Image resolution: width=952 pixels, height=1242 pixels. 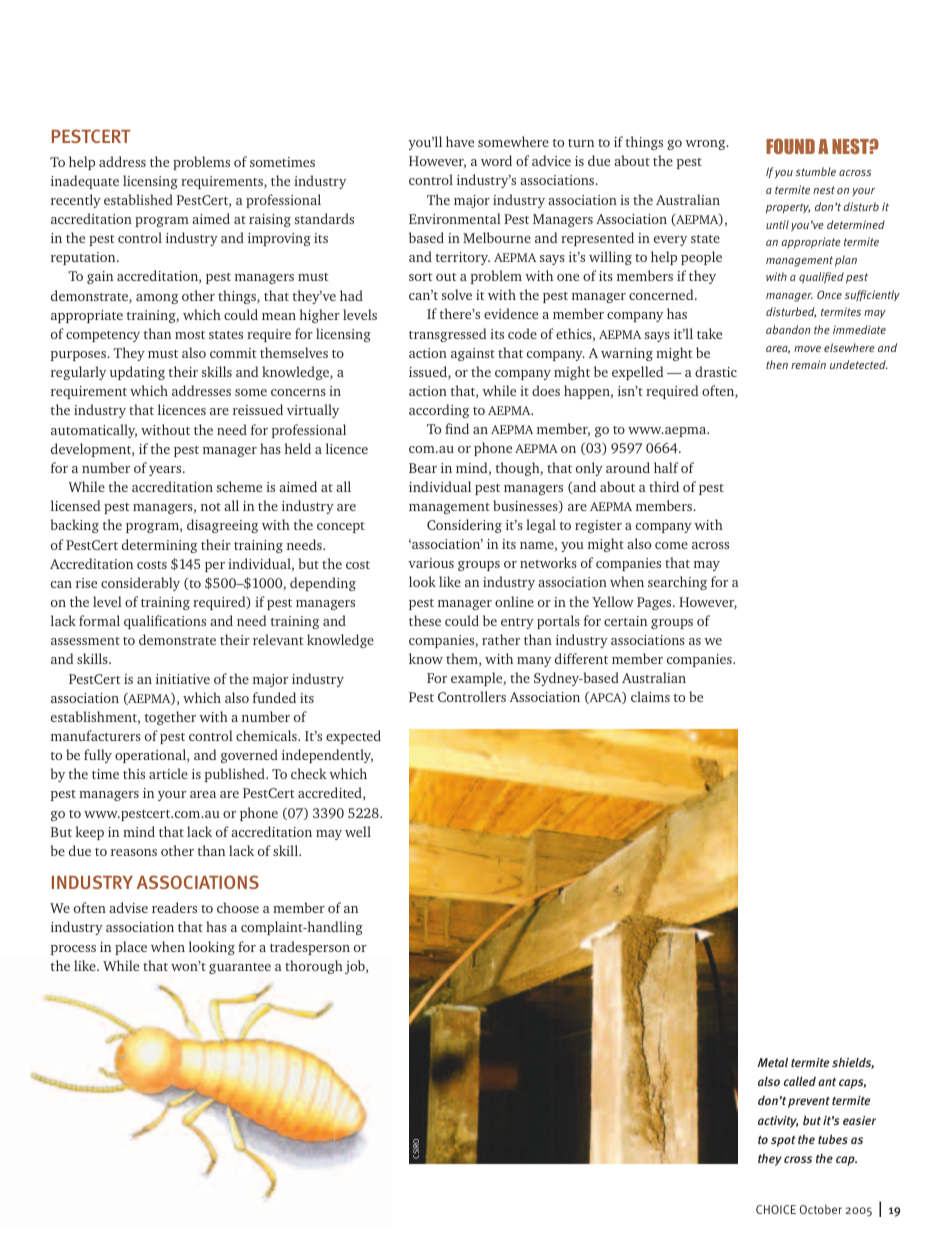 What do you see at coordinates (138, 199) in the screenshot?
I see `established` at bounding box center [138, 199].
